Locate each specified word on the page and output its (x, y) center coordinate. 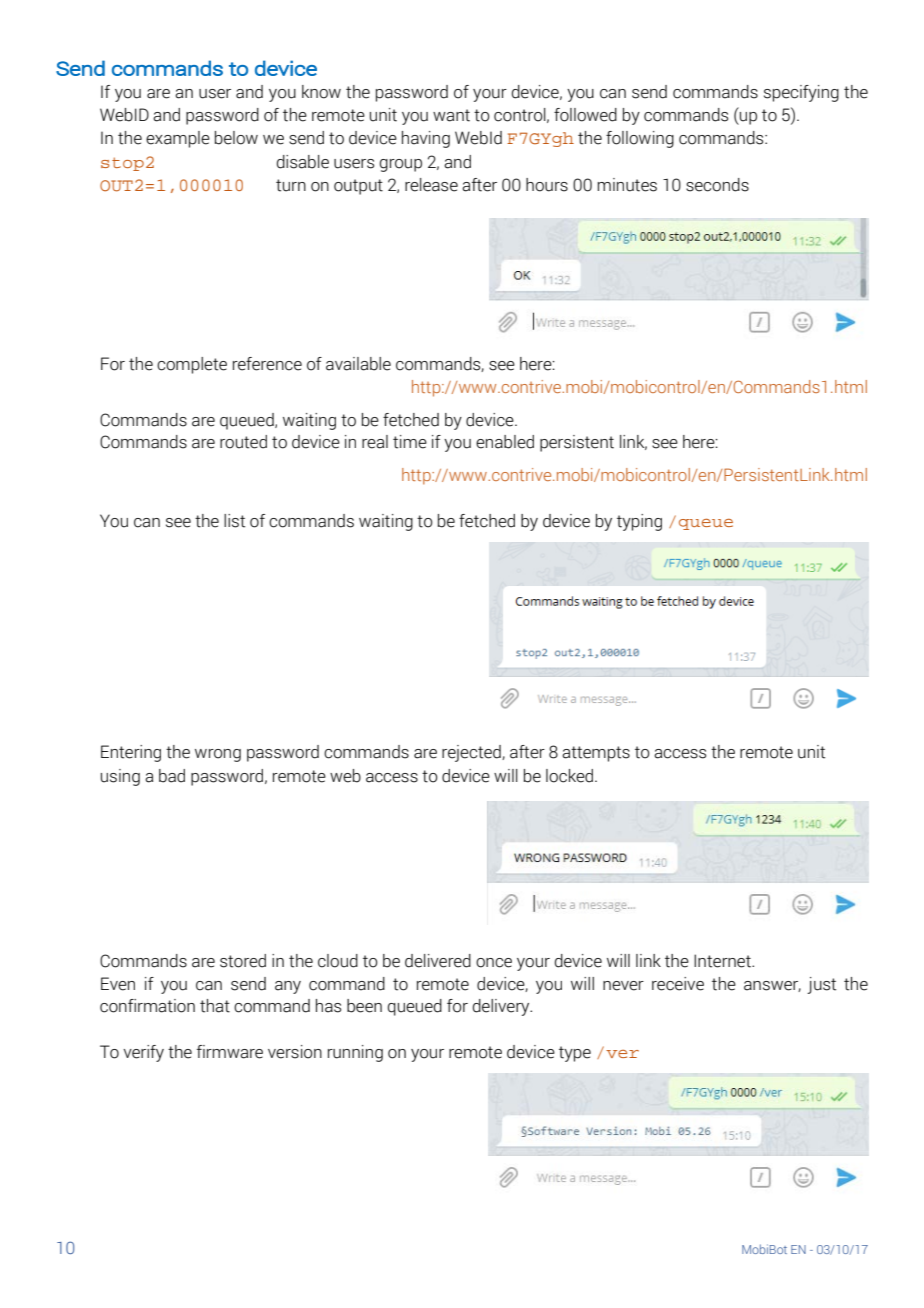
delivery (502, 1007)
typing (639, 522)
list (234, 521)
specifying (801, 93)
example (178, 139)
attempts (596, 754)
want (451, 115)
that (215, 1006)
